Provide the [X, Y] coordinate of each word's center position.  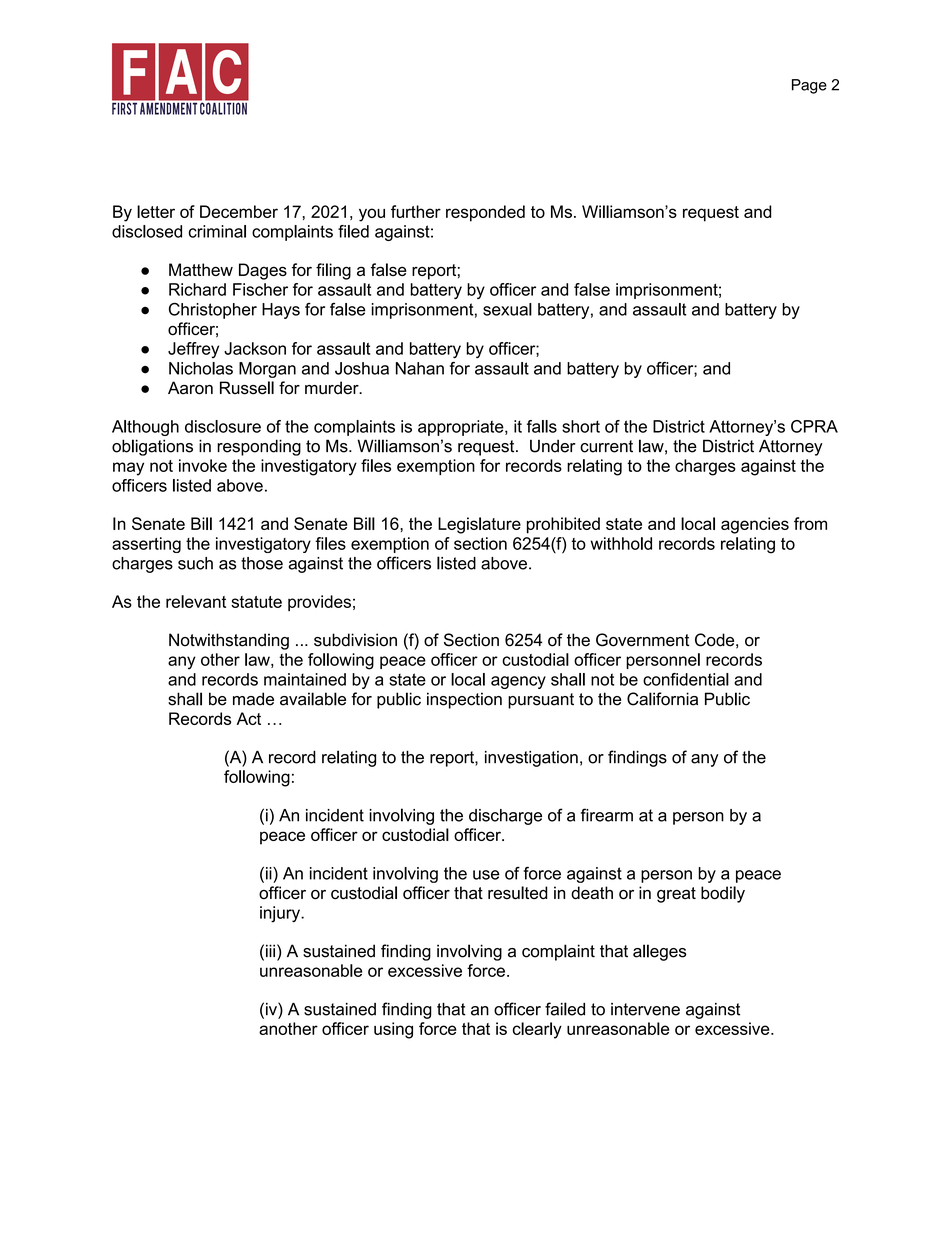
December [239, 211]
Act [249, 718]
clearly [537, 1030]
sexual [507, 309]
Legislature [479, 525]
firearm [607, 815]
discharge [505, 817]
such [195, 563]
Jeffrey [193, 350]
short [581, 426]
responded [485, 213]
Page [809, 86]
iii [270, 950]
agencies [755, 525]
